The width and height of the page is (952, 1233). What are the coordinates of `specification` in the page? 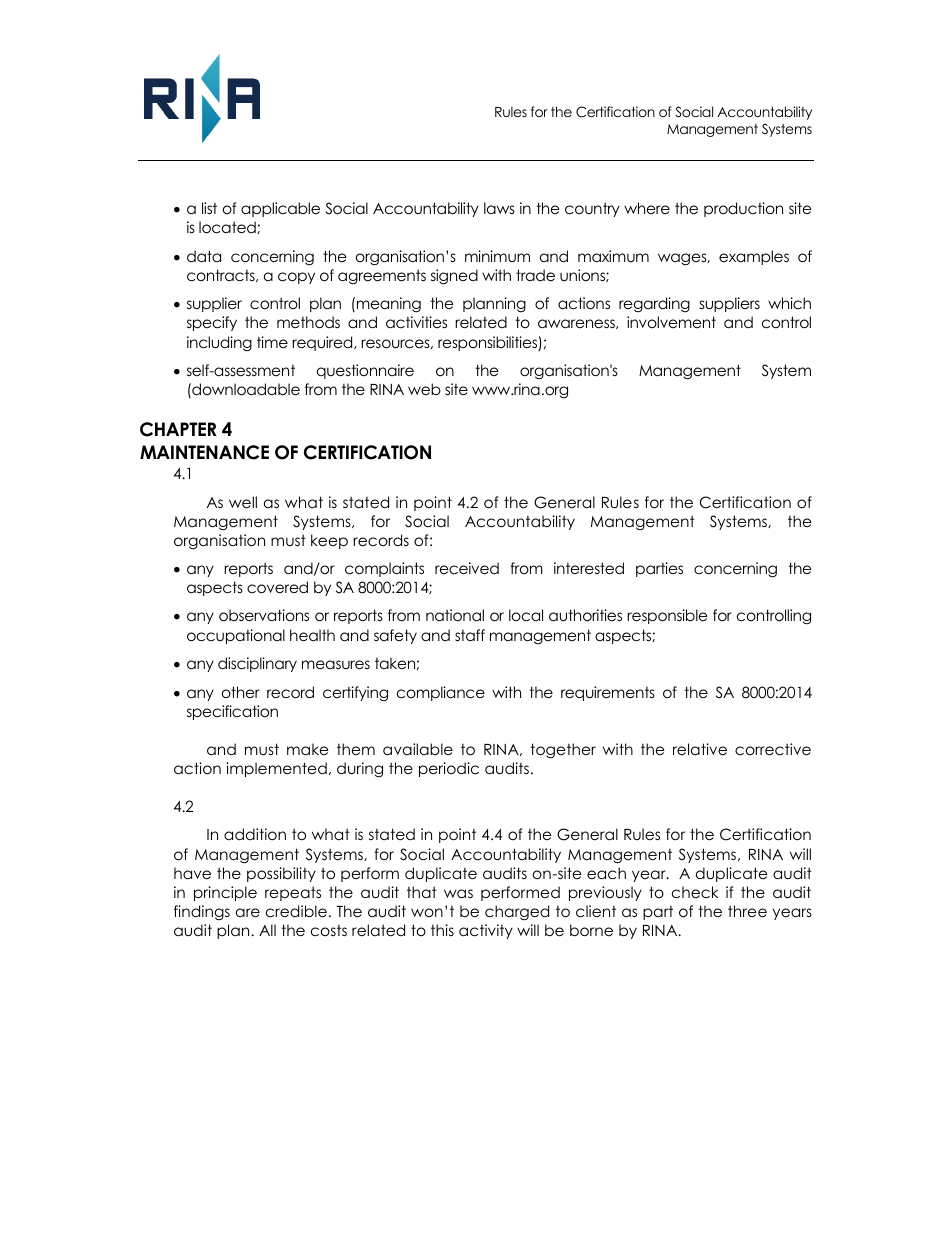 It's located at (232, 712).
